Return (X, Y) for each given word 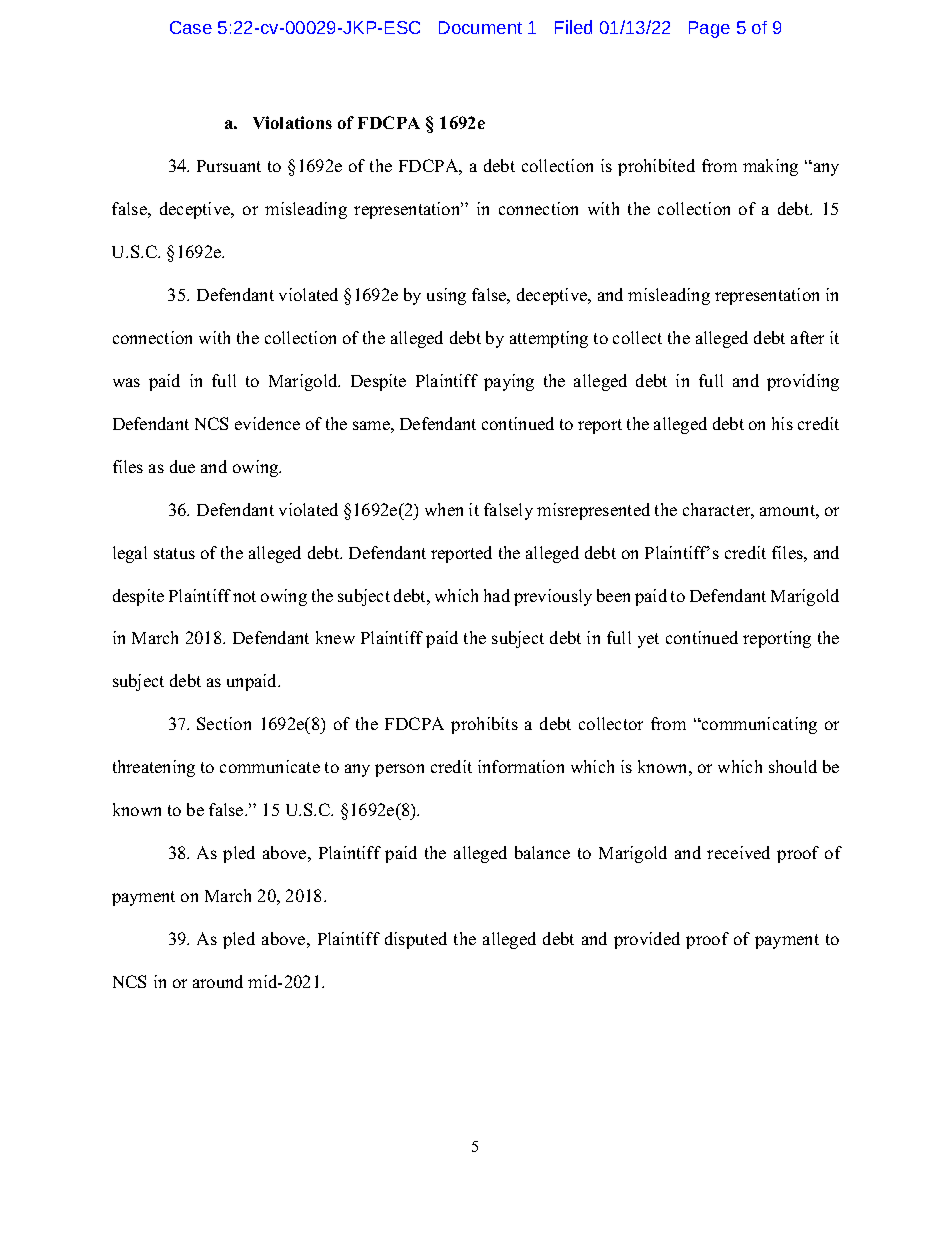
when (444, 509)
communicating (758, 725)
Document (480, 27)
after (807, 337)
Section (224, 723)
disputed (416, 940)
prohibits (484, 725)
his (782, 423)
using (446, 296)
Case (191, 27)
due (182, 466)
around (218, 981)
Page (709, 29)
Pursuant (229, 166)
